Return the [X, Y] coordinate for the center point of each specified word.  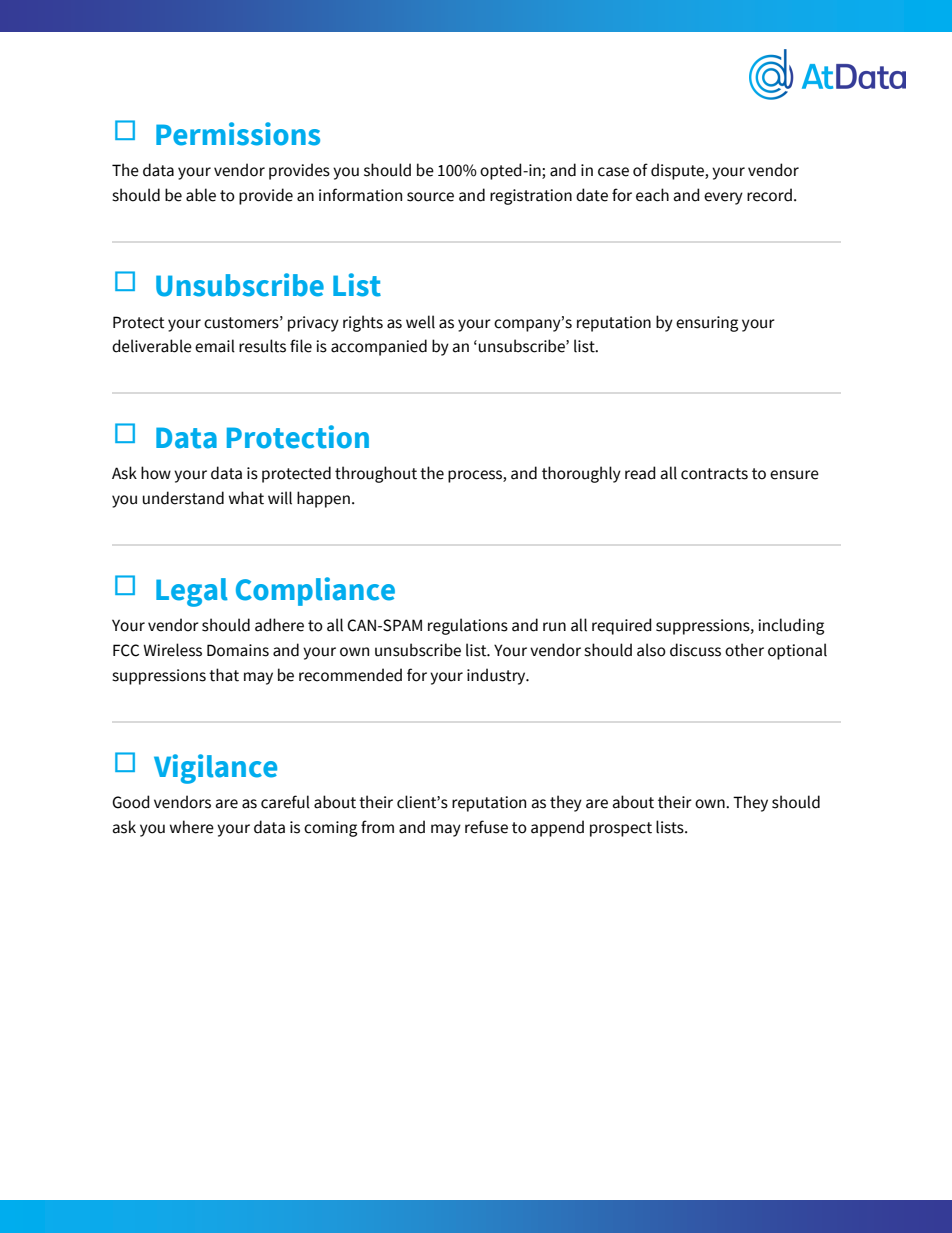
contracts [714, 474]
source [430, 197]
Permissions [238, 134]
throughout [376, 474]
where [192, 827]
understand [183, 498]
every [723, 198]
